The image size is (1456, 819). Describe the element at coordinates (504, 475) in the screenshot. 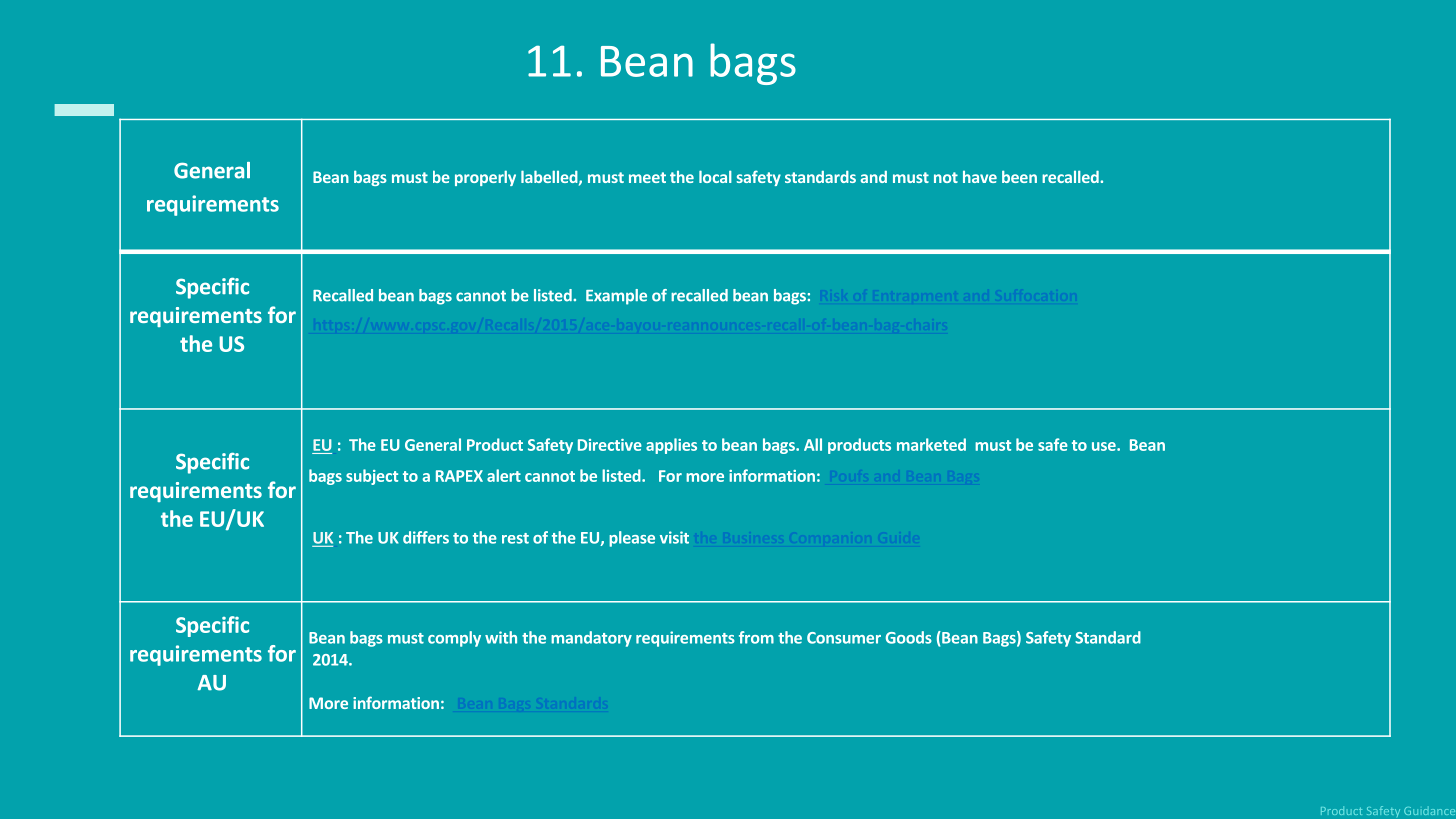

I see `alert` at that location.
